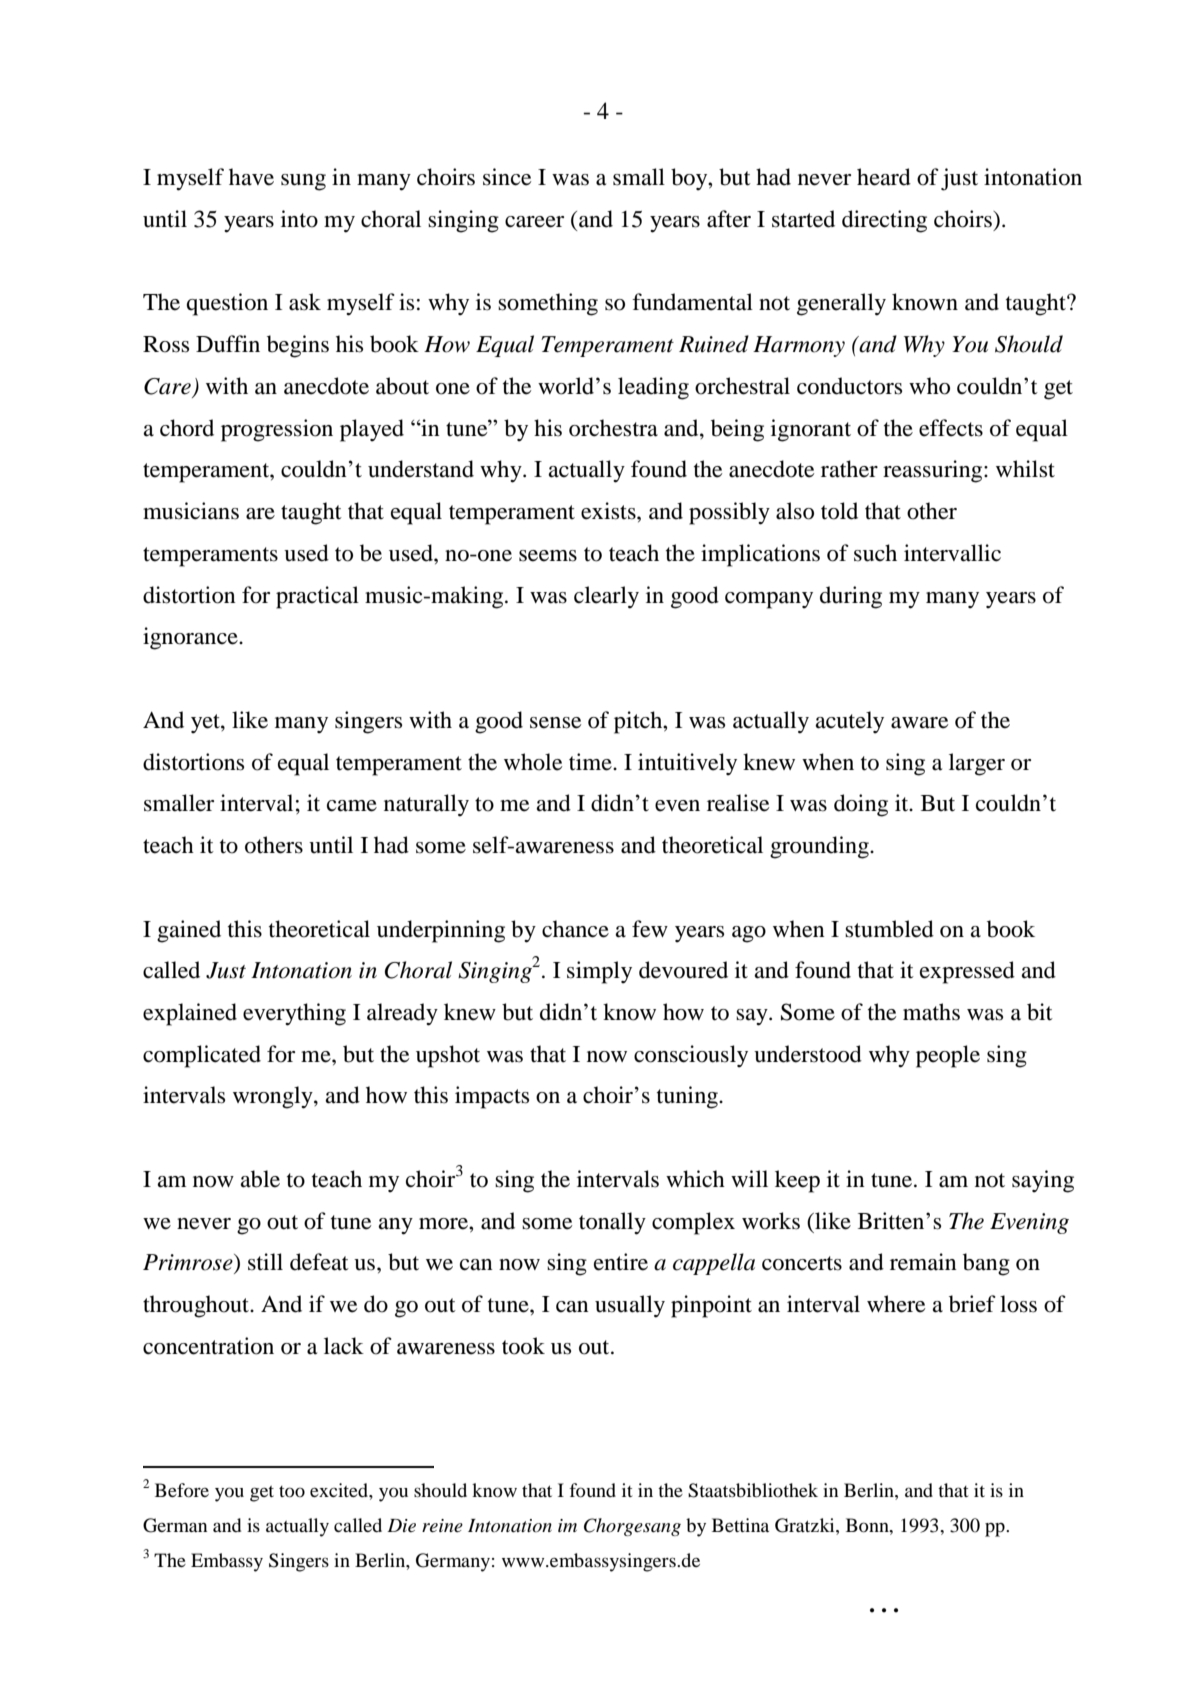 This screenshot has height=1698, width=1200. I want to click on clearly, so click(606, 597).
